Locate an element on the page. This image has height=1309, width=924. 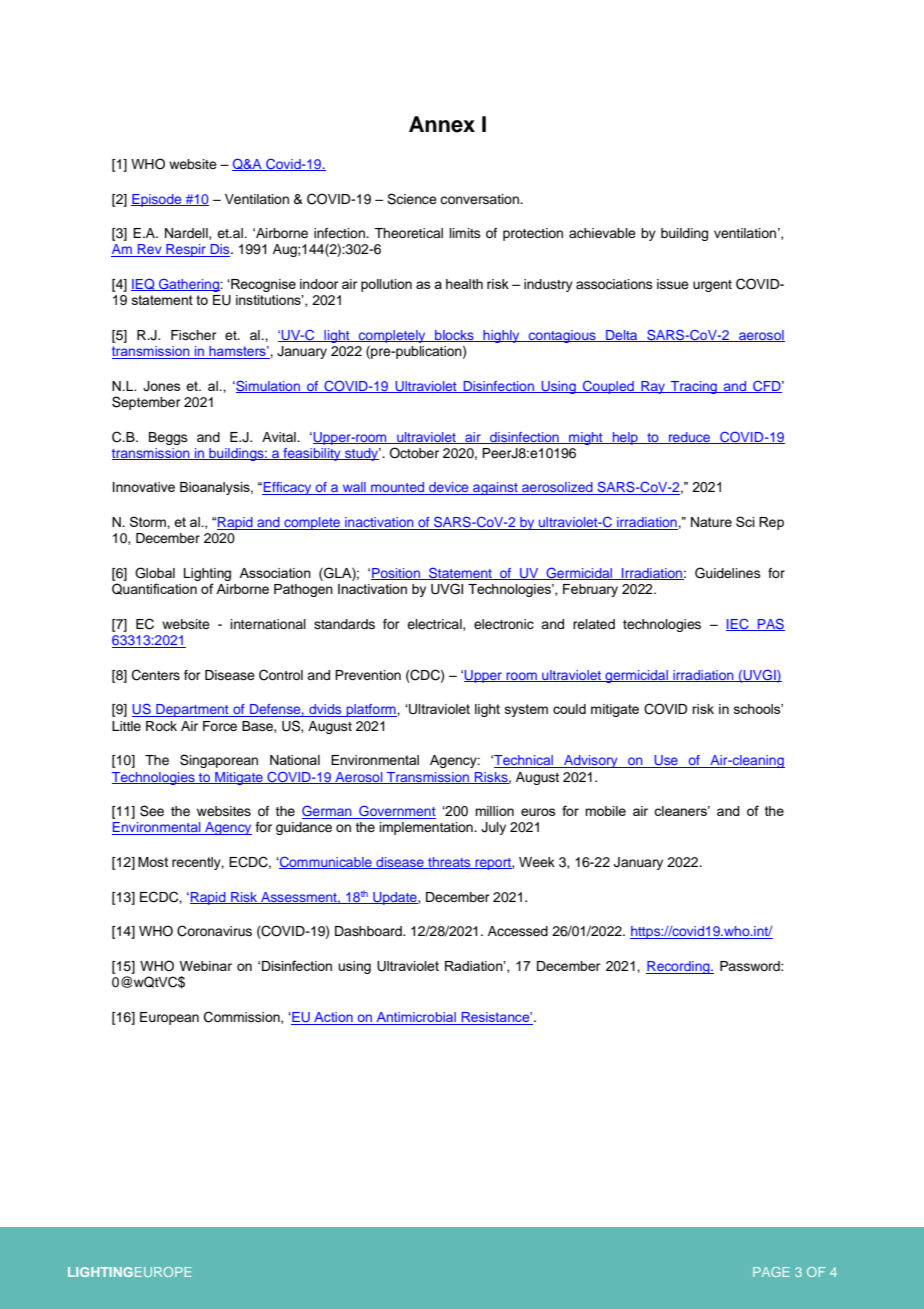
Department is located at coordinates (192, 710).
